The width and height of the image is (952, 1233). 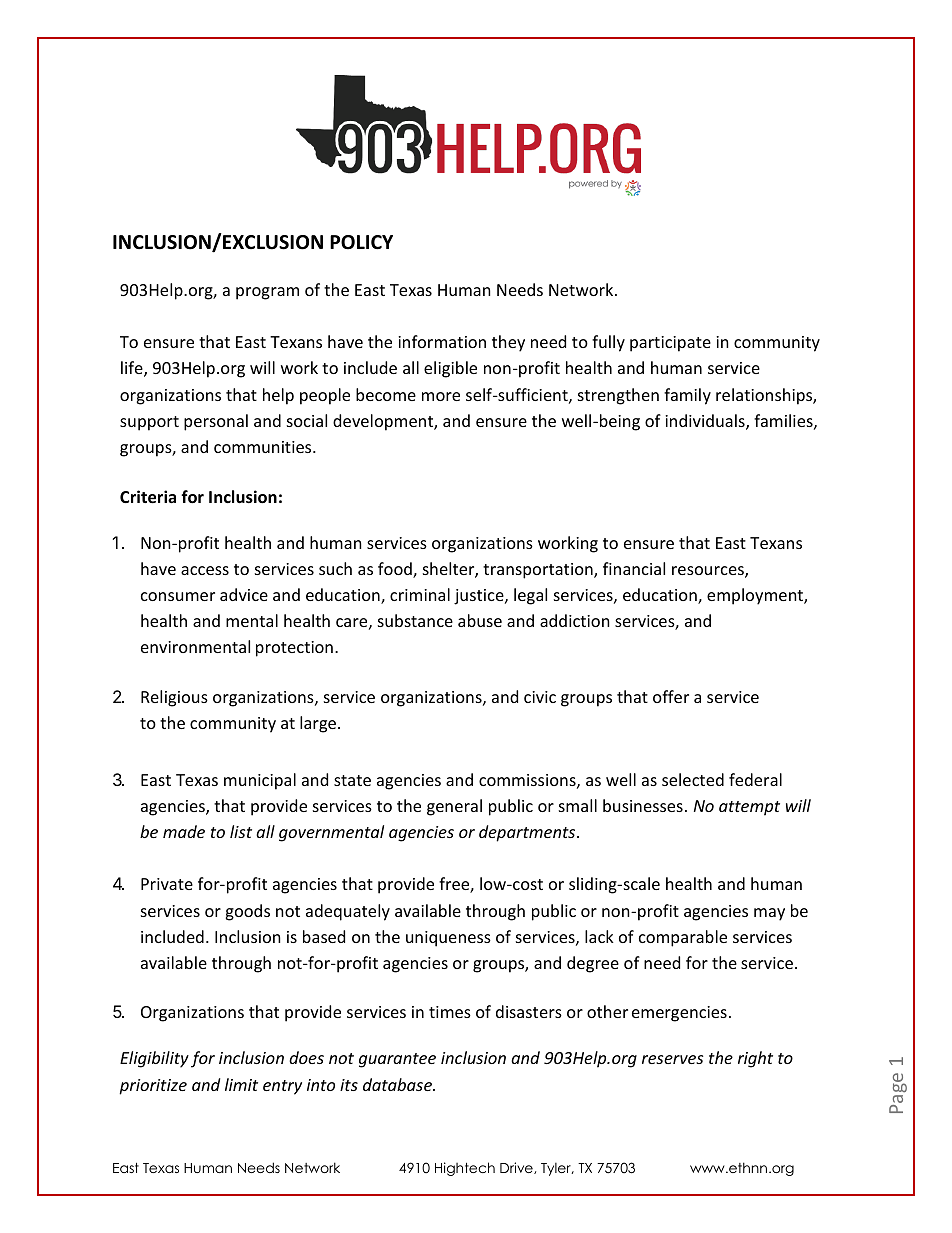 I want to click on program, so click(x=267, y=293).
